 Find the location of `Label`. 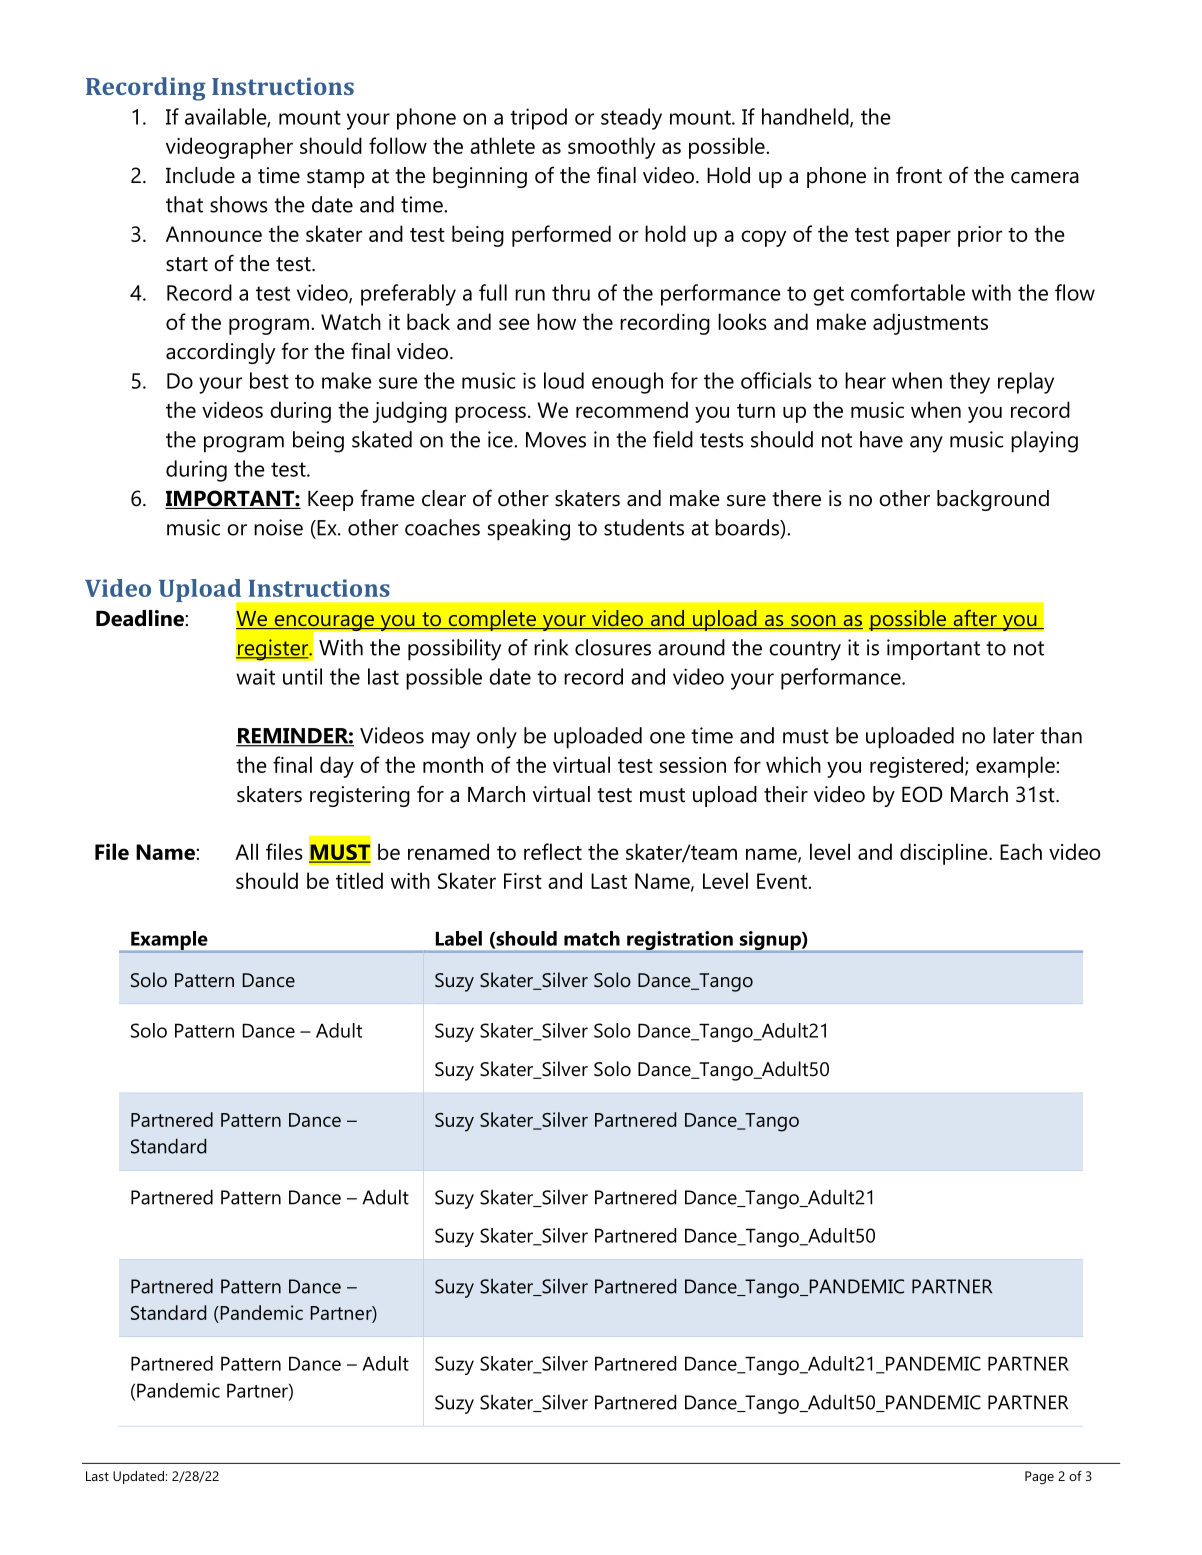

Label is located at coordinates (459, 938).
